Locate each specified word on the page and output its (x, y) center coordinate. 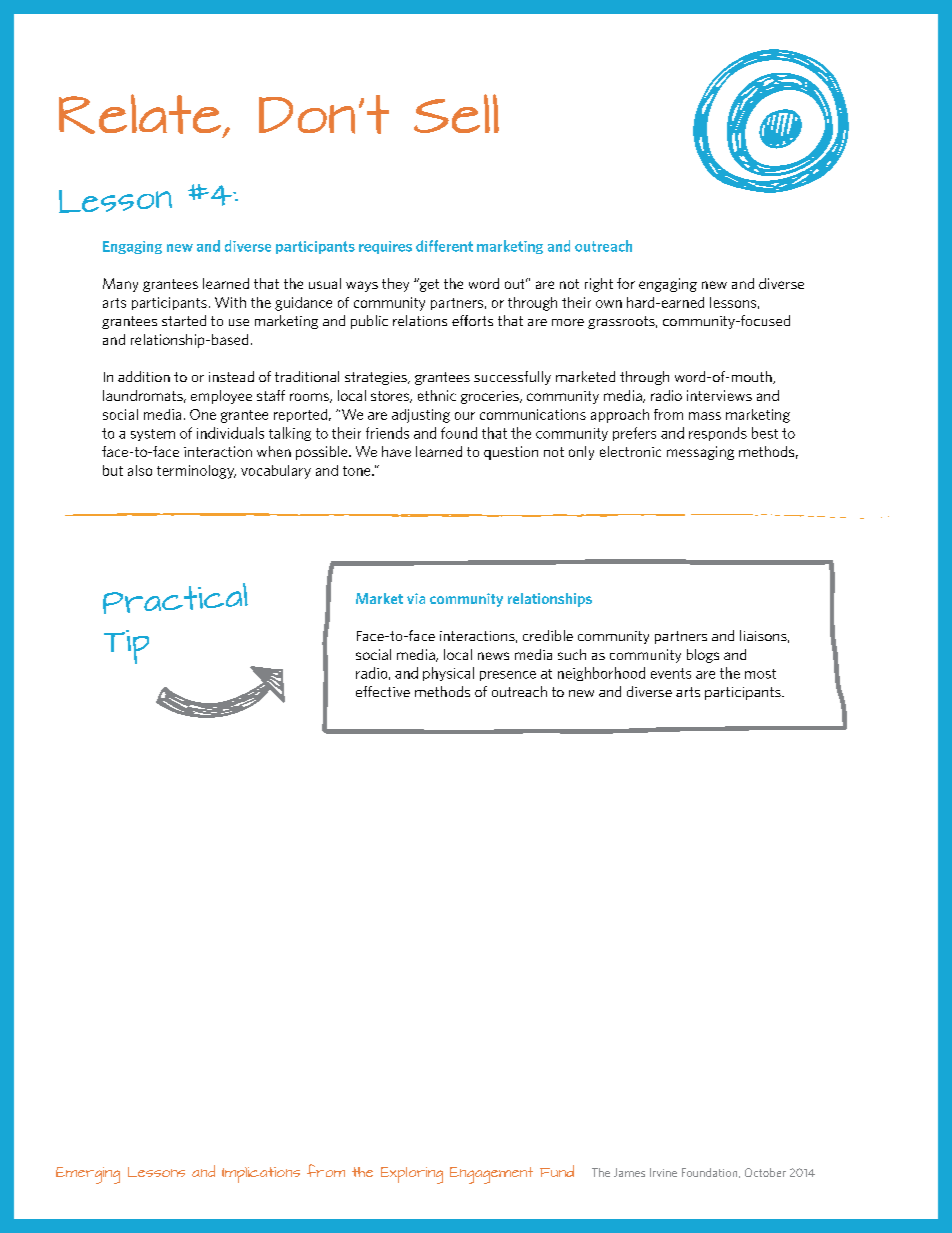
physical (448, 674)
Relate (141, 115)
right (599, 285)
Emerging (88, 1175)
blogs (703, 656)
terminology (196, 472)
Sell (456, 113)
